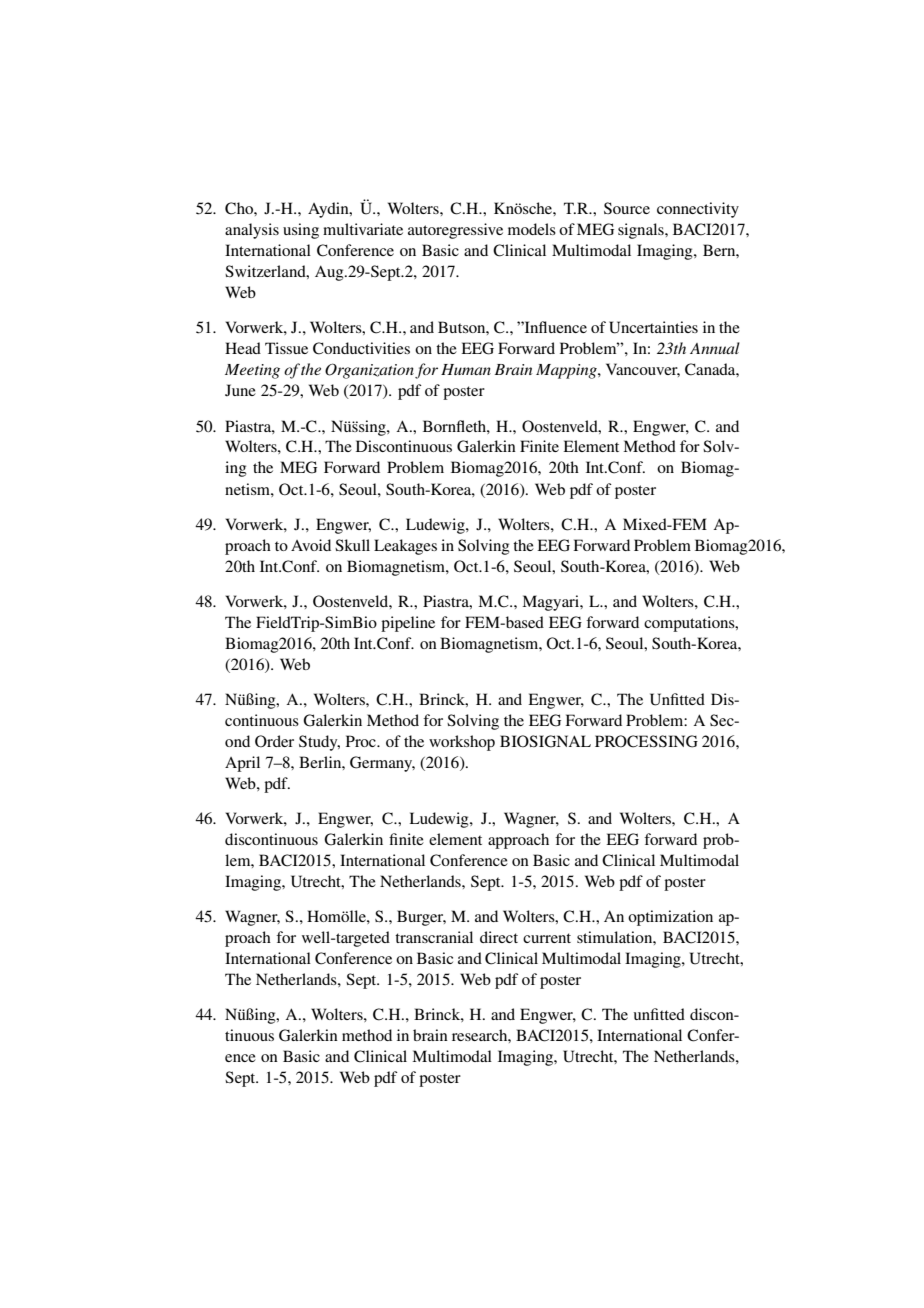 This document has height=1308, width=924. Describe the element at coordinates (242, 764) in the document. I see `April` at that location.
